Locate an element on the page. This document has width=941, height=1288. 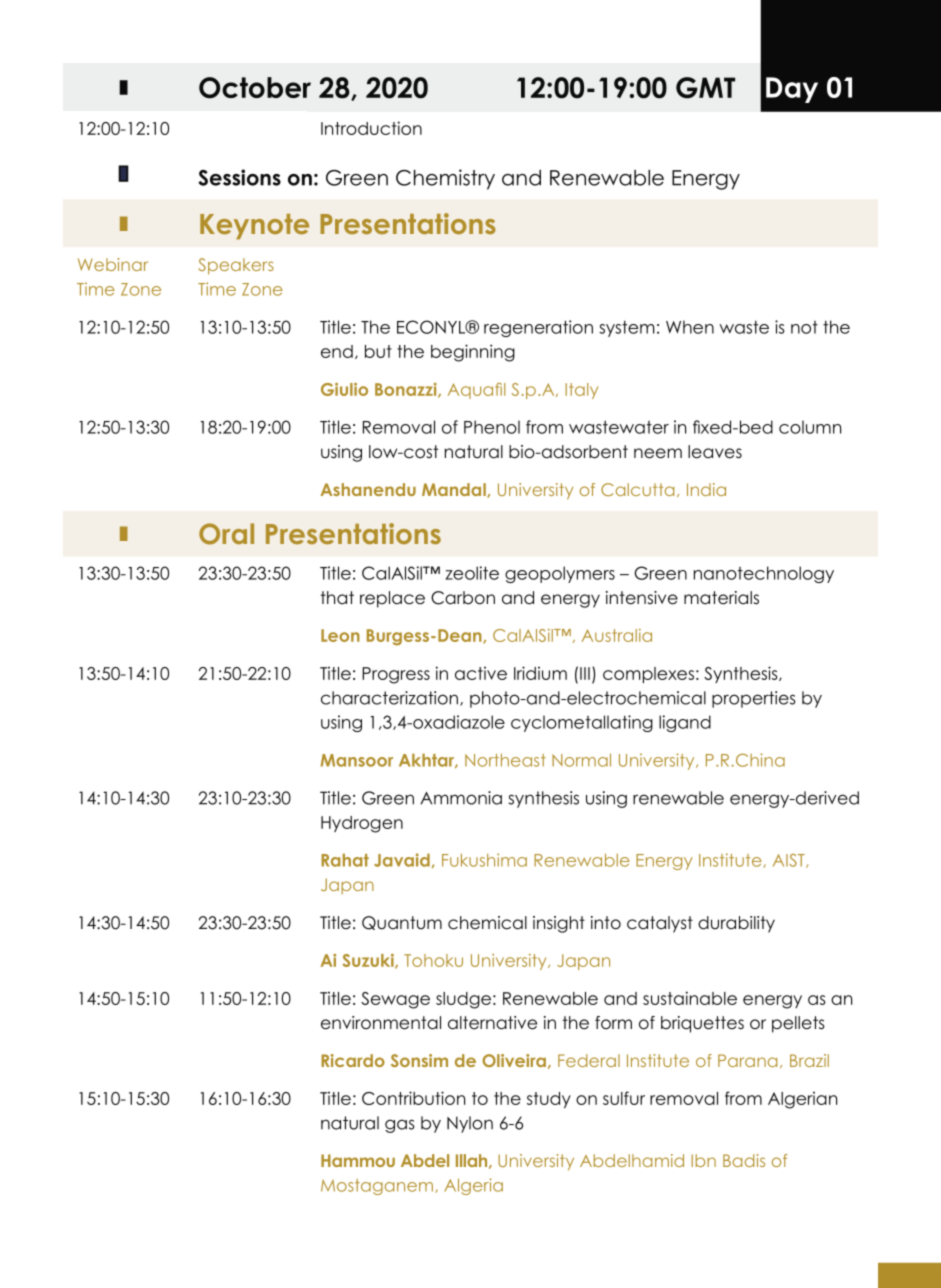
GMT is located at coordinates (705, 88).
